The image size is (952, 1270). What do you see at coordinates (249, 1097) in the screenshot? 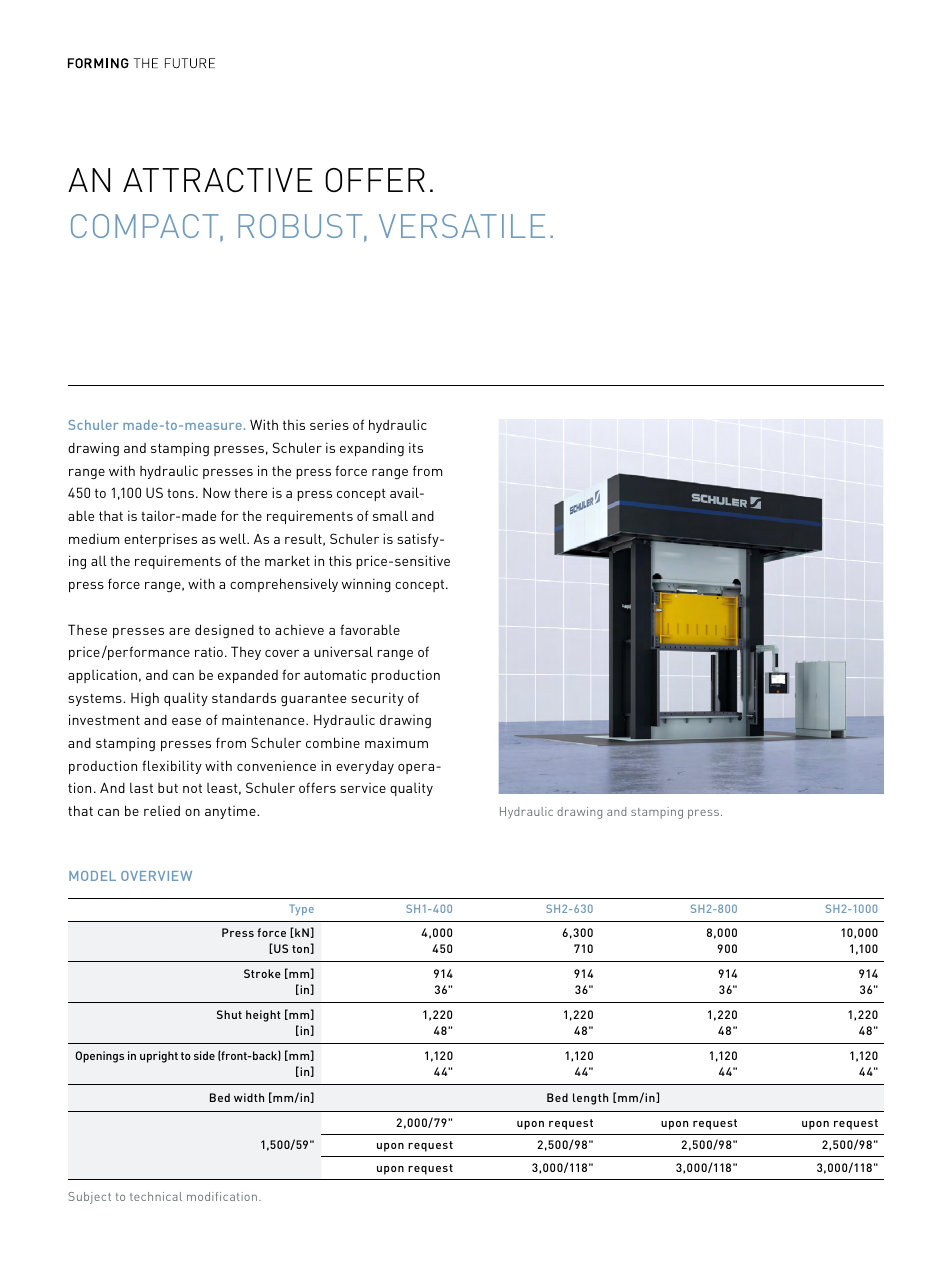
I see `width` at bounding box center [249, 1097].
